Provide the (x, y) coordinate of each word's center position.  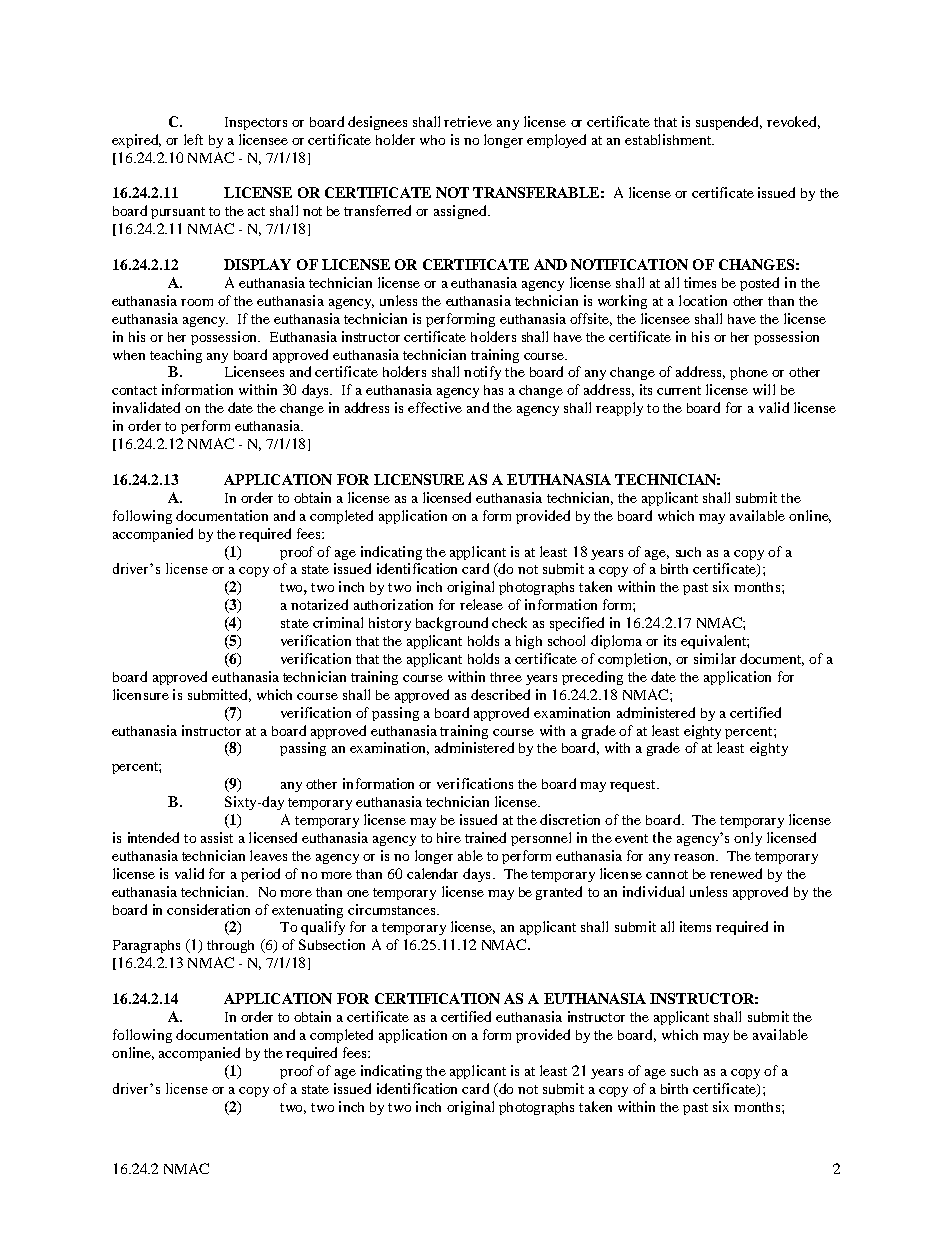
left (193, 139)
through (230, 946)
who (432, 140)
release (481, 604)
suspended (729, 123)
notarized (319, 604)
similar (715, 658)
